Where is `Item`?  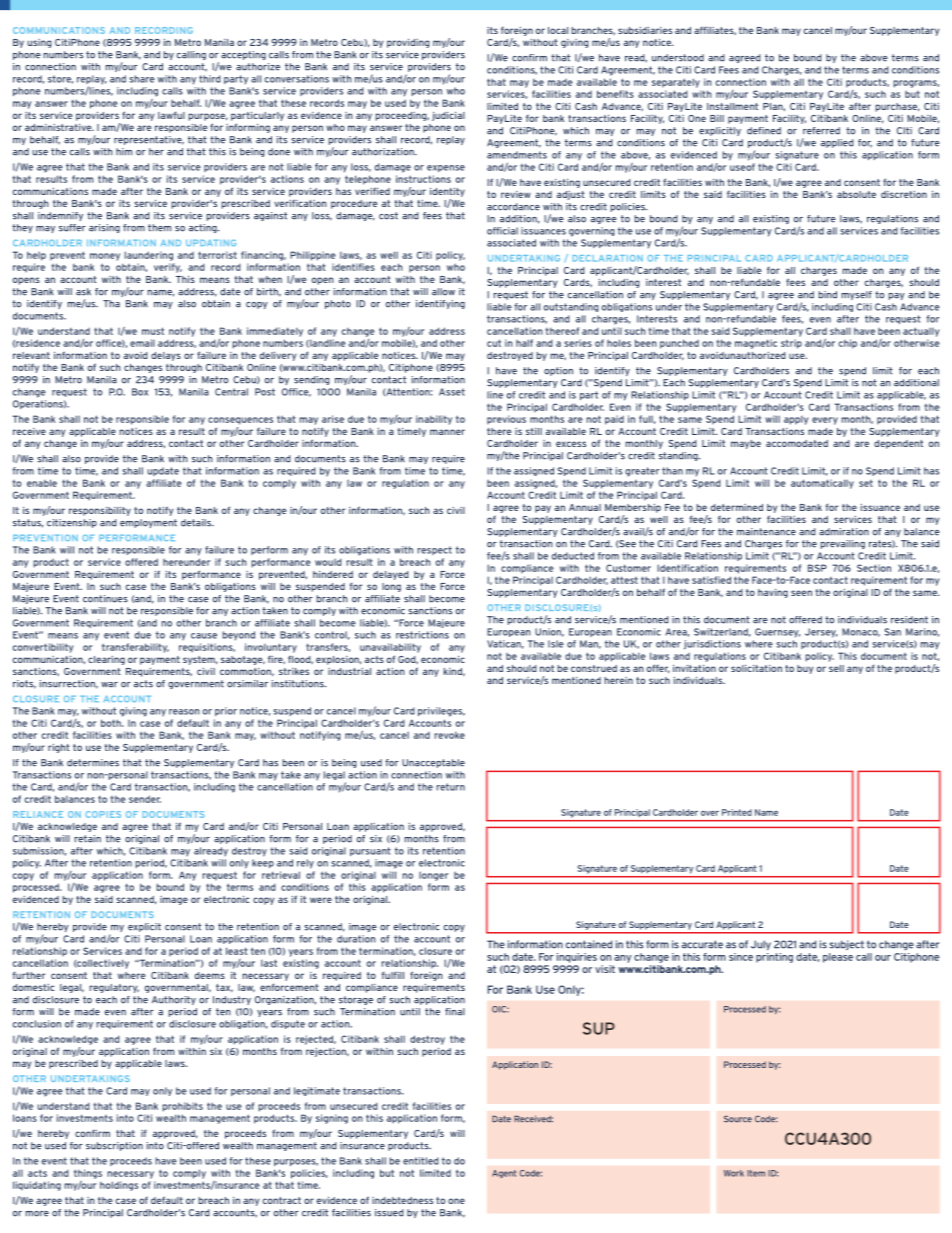 Item is located at coordinates (756, 1173).
